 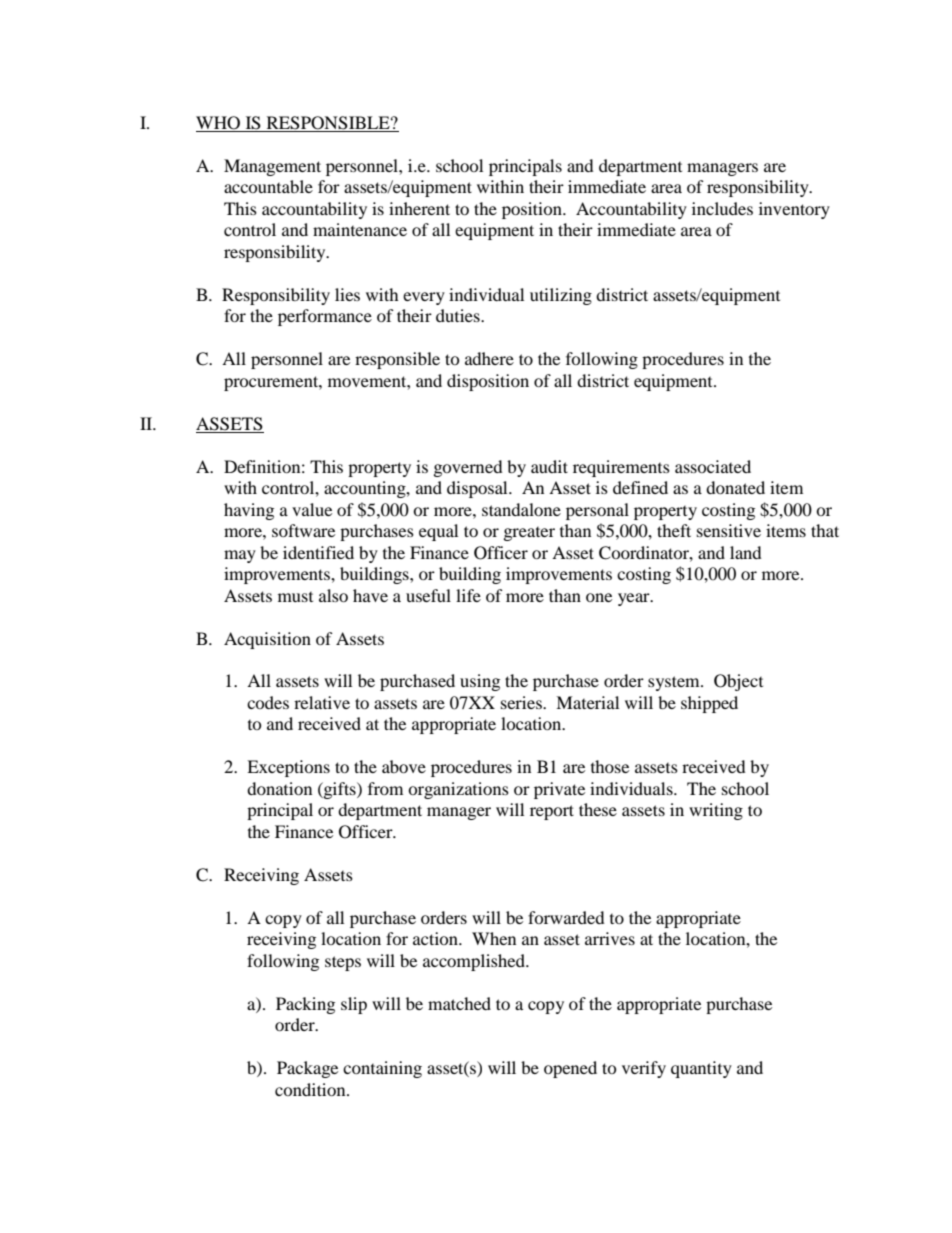 I want to click on inherent, so click(x=419, y=208).
